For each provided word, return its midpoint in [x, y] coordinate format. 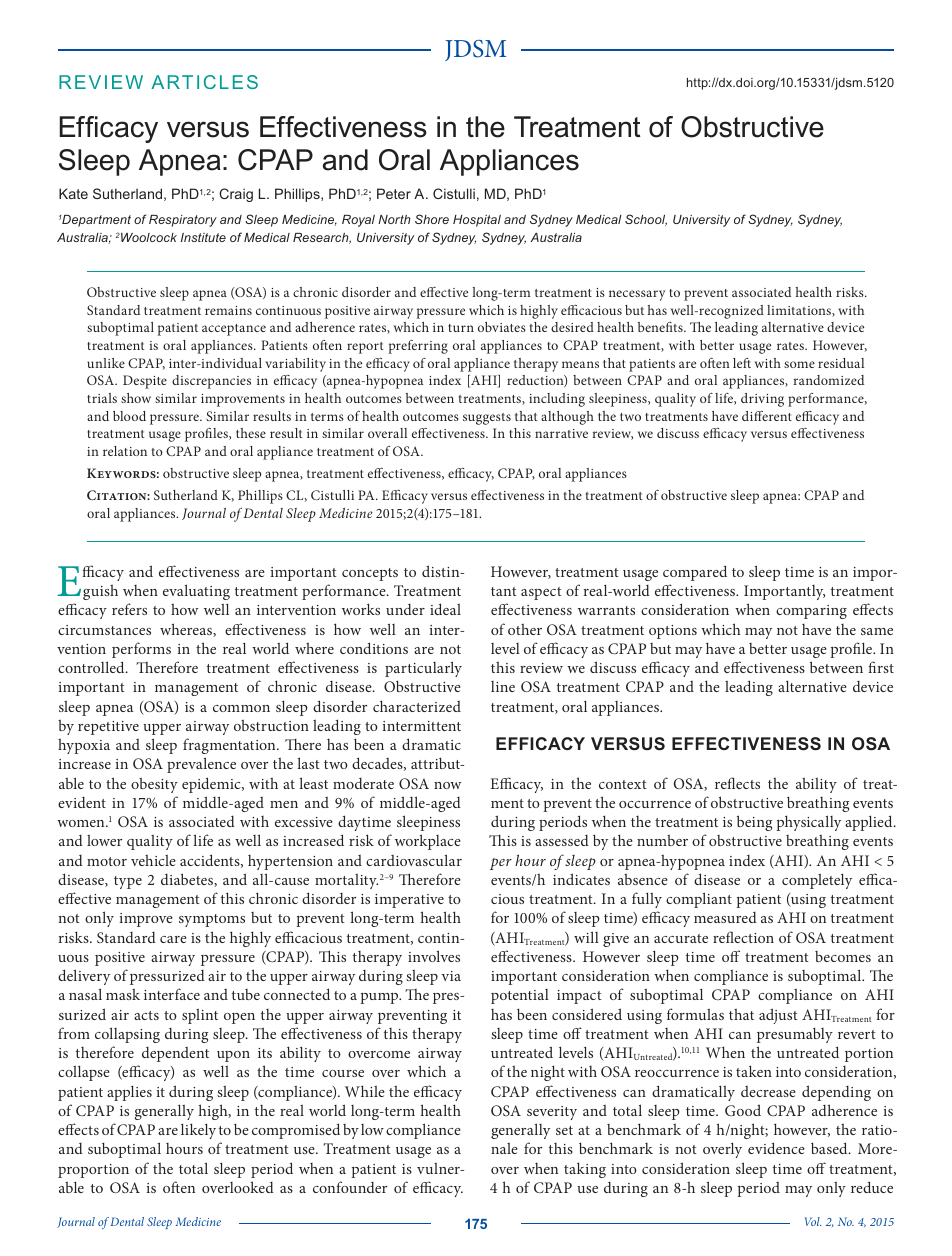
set [564, 1130]
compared [695, 573]
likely [198, 1131]
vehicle [153, 860]
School [646, 220]
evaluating [196, 592]
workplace [428, 842]
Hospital [477, 221]
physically [808, 823]
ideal [445, 609]
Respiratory [183, 221]
